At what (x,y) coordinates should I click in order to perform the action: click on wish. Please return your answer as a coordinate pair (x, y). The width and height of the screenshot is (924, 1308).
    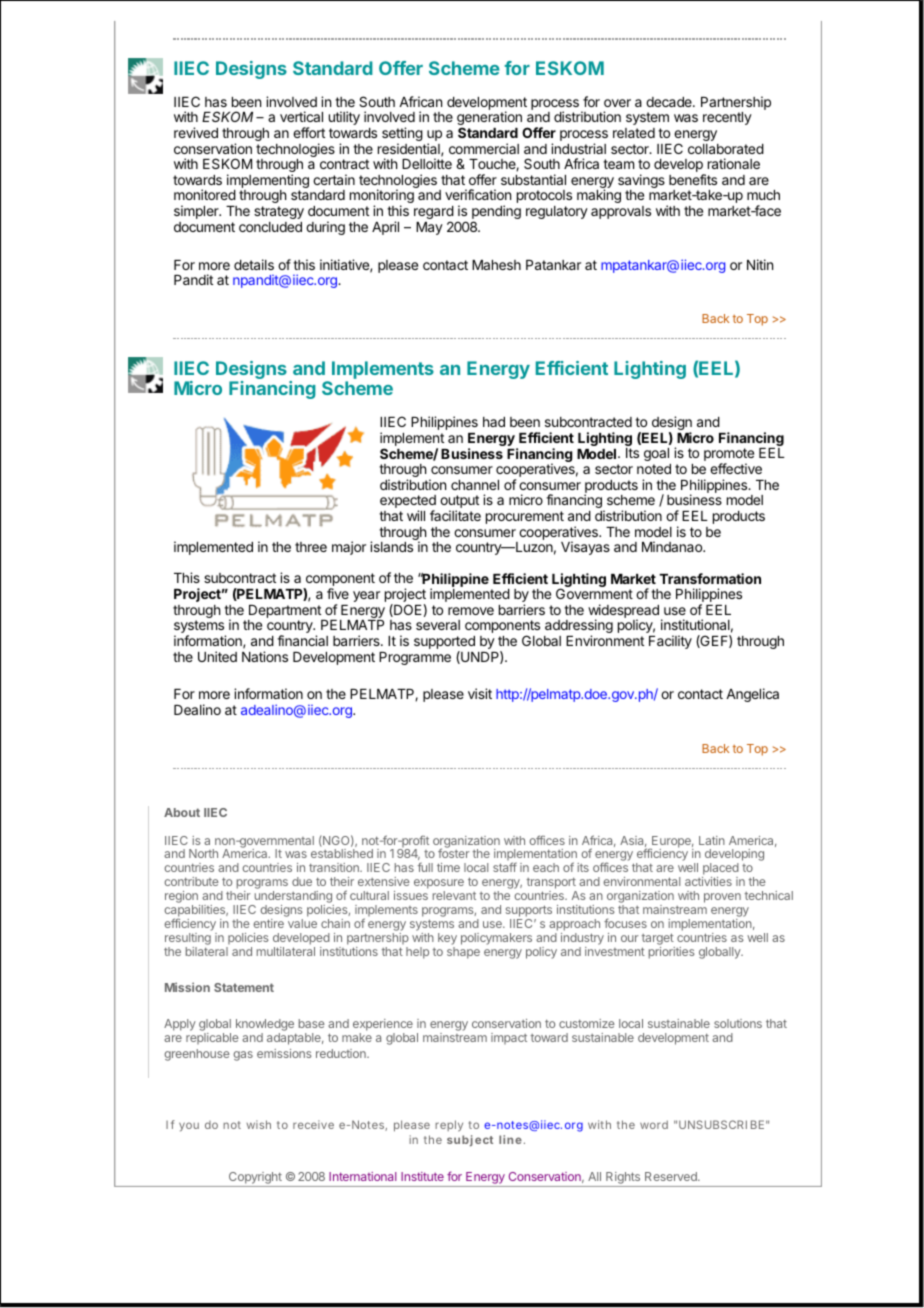
    Looking at the image, I should click on (258, 1124).
